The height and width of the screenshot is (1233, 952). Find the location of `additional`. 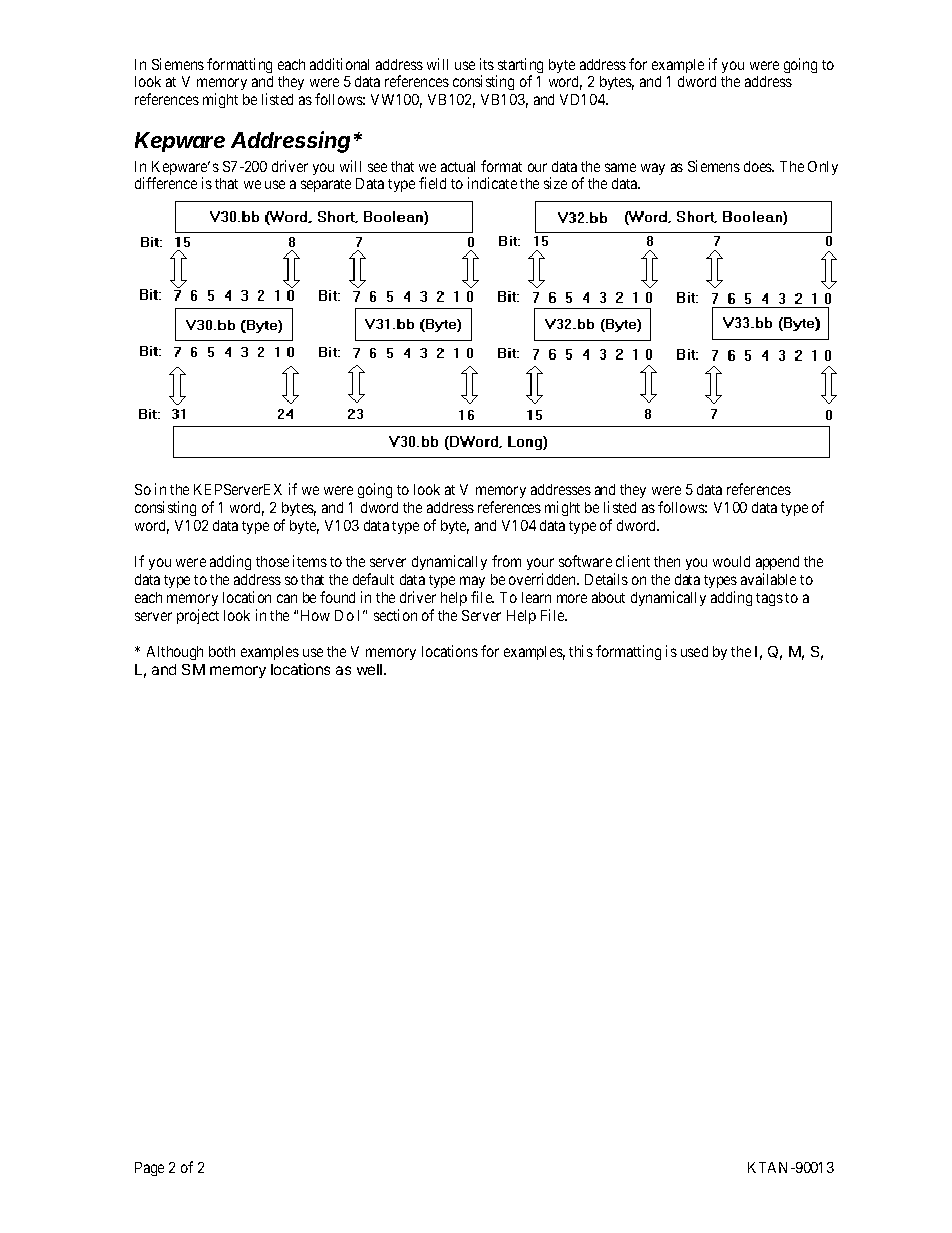

additional is located at coordinates (339, 64).
